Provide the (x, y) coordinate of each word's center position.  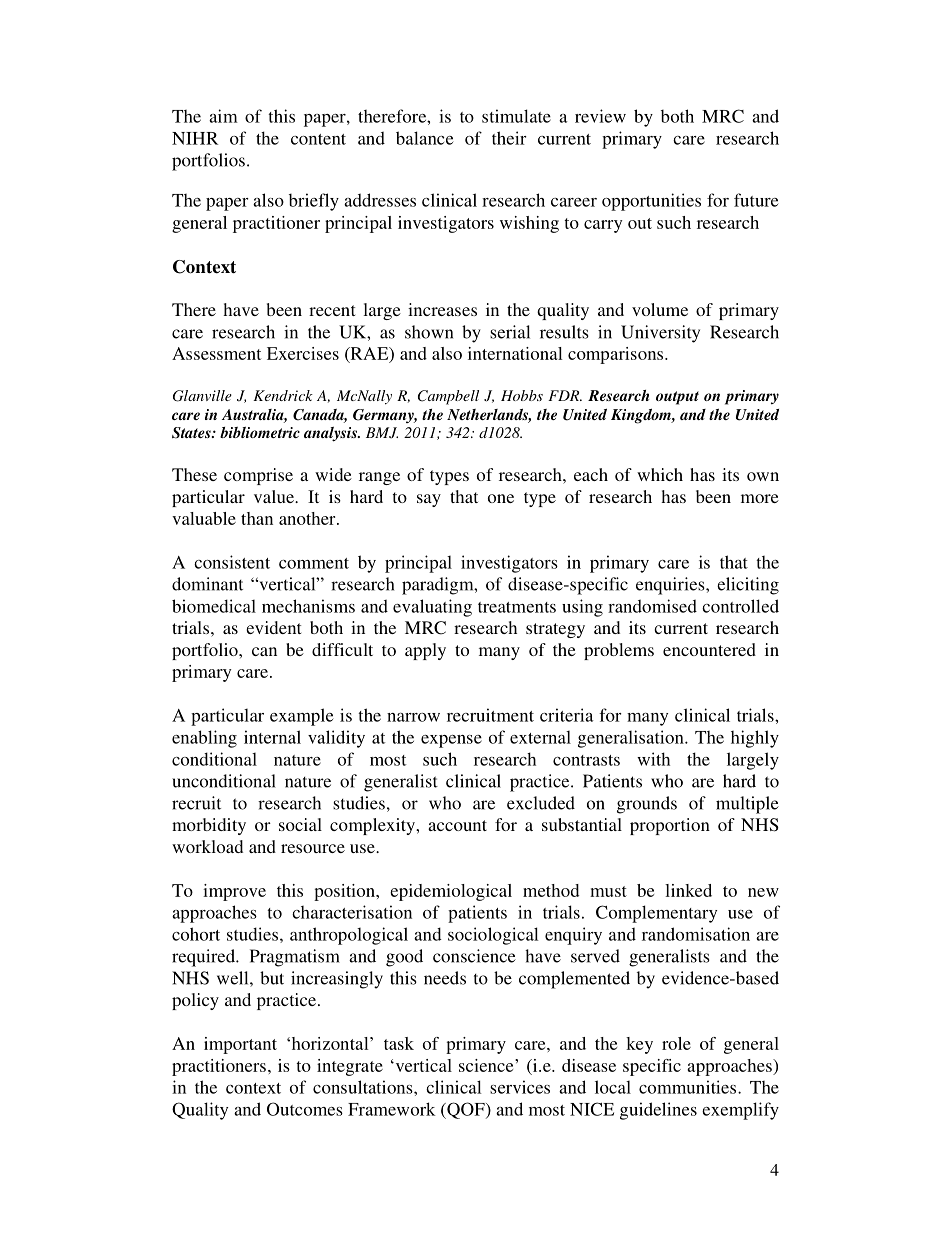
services (520, 1087)
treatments (517, 607)
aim (223, 116)
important (240, 1045)
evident (273, 627)
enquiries (671, 586)
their (509, 138)
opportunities (651, 202)
